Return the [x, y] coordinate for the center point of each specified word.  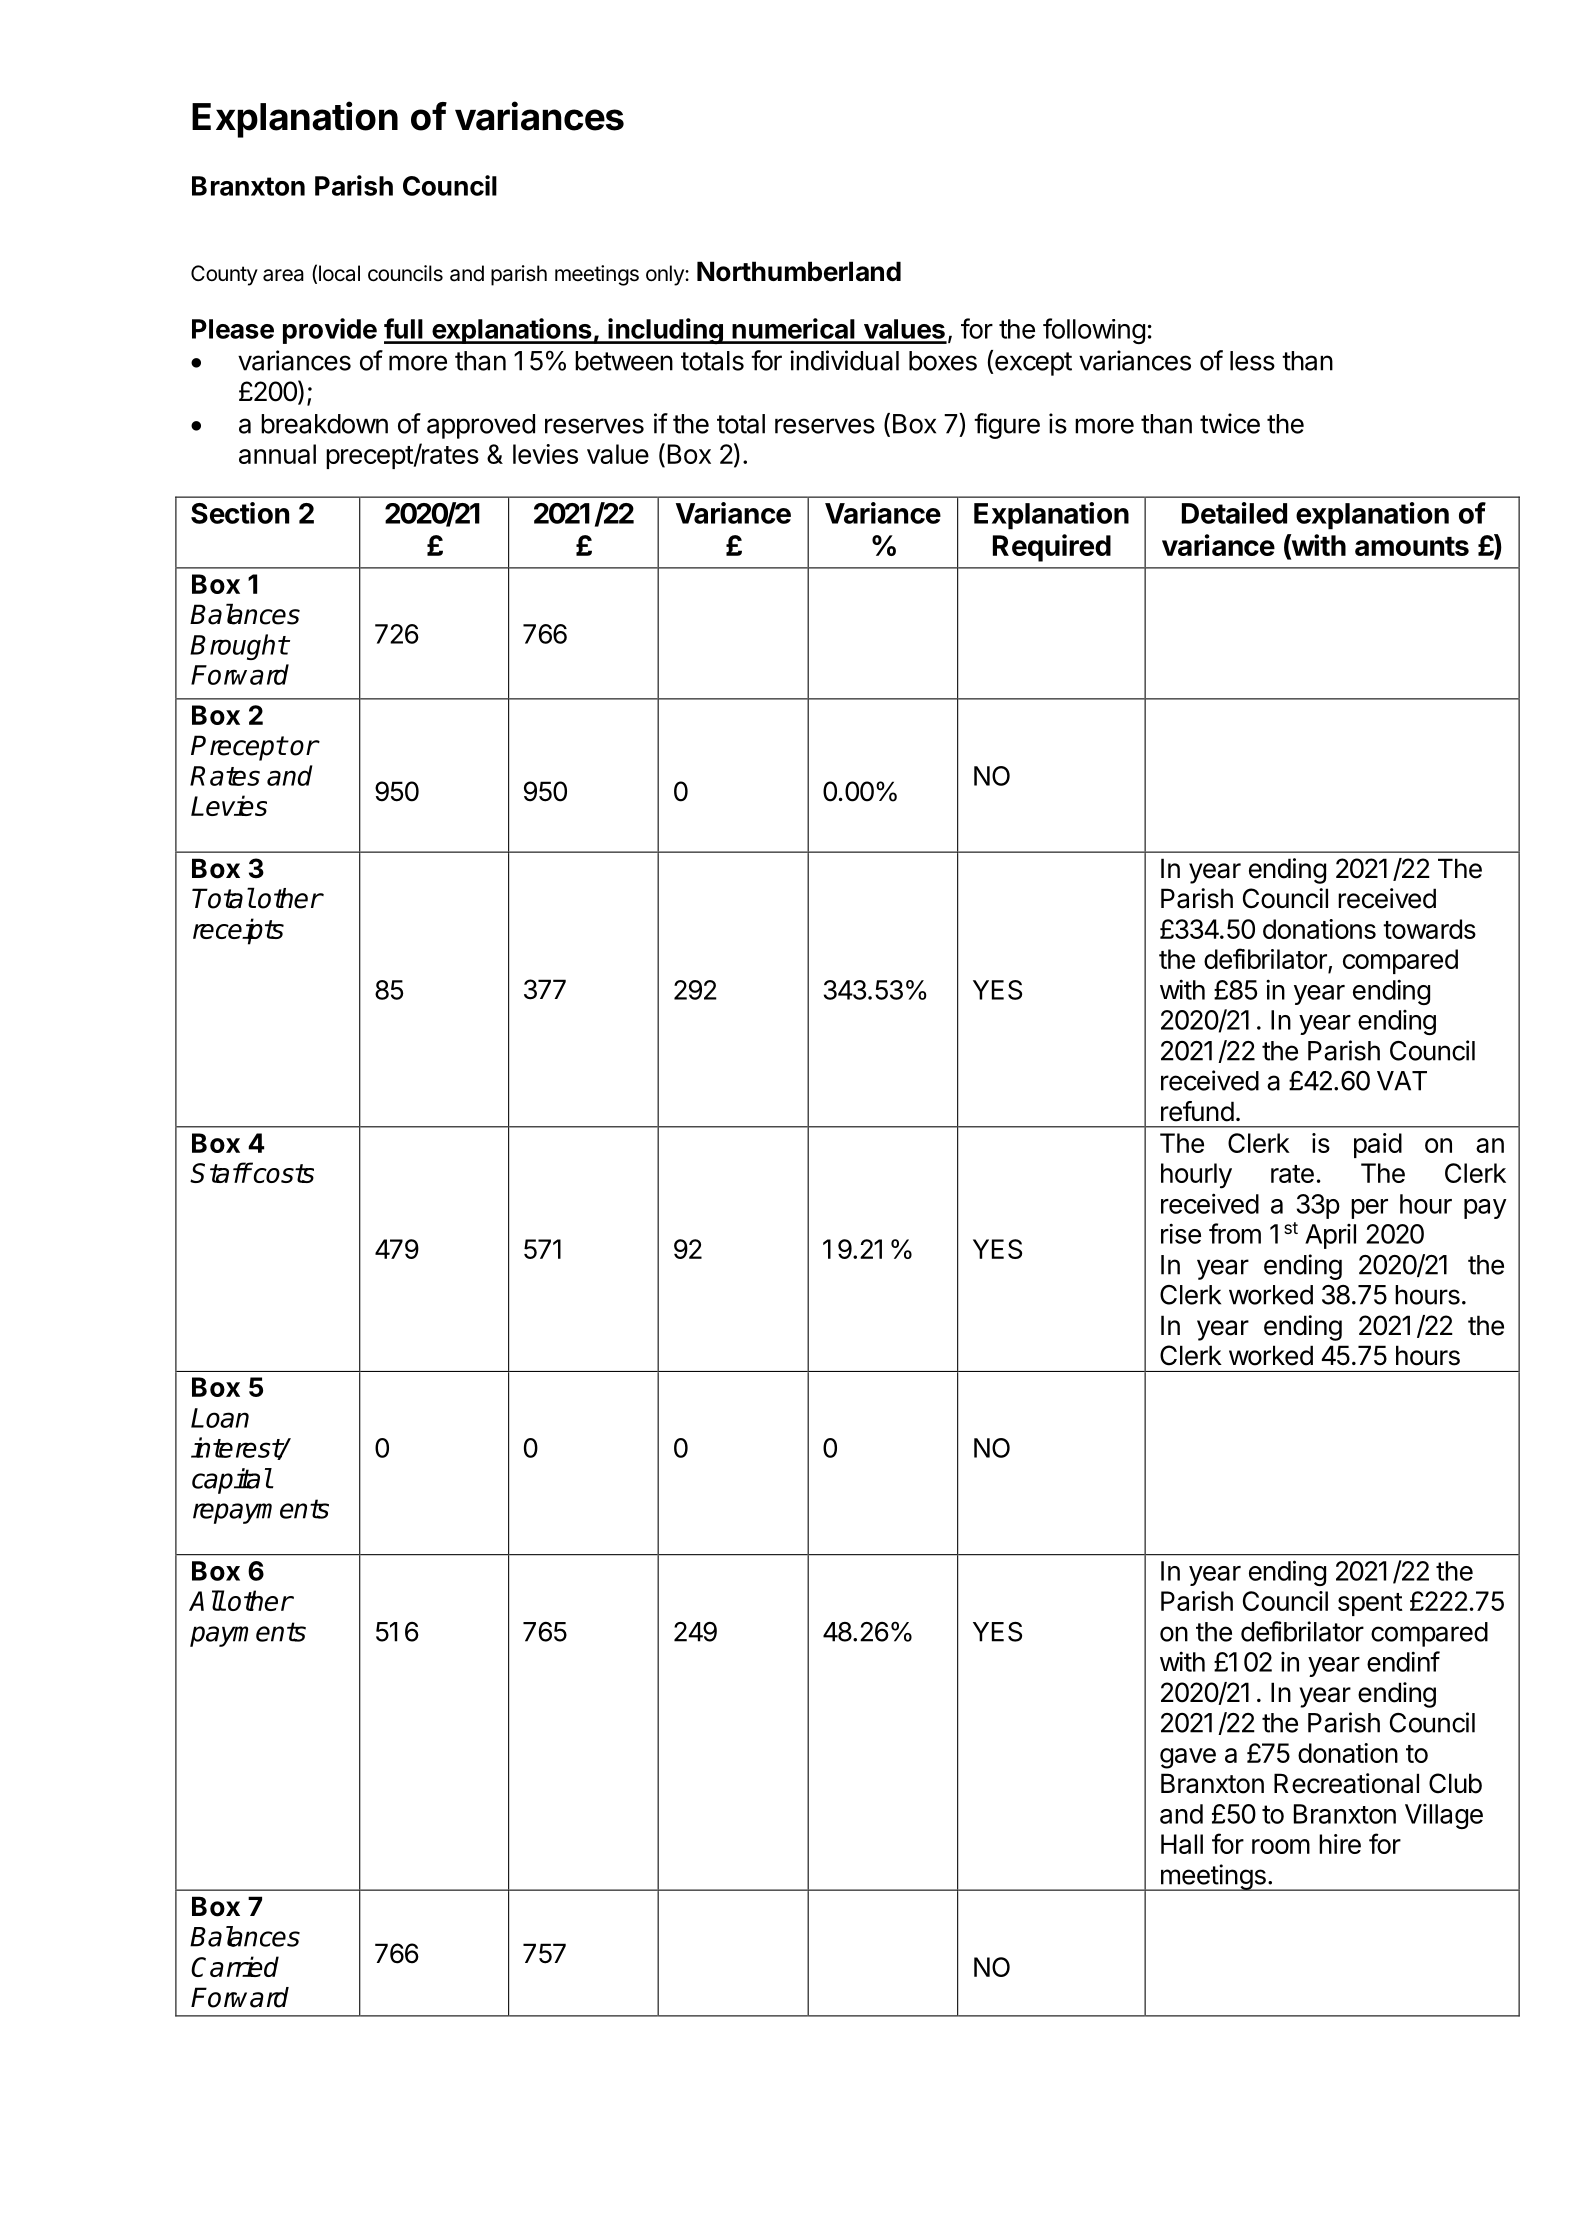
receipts [238, 931]
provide [330, 331]
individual [844, 360]
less [1252, 361]
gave [1188, 1758]
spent [1370, 1604]
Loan [220, 1418]
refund [1197, 1111]
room [1281, 1846]
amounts [1412, 546]
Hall [1182, 1844]
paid [1378, 1145]
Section [240, 513]
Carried [235, 1966]
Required [1052, 548]
